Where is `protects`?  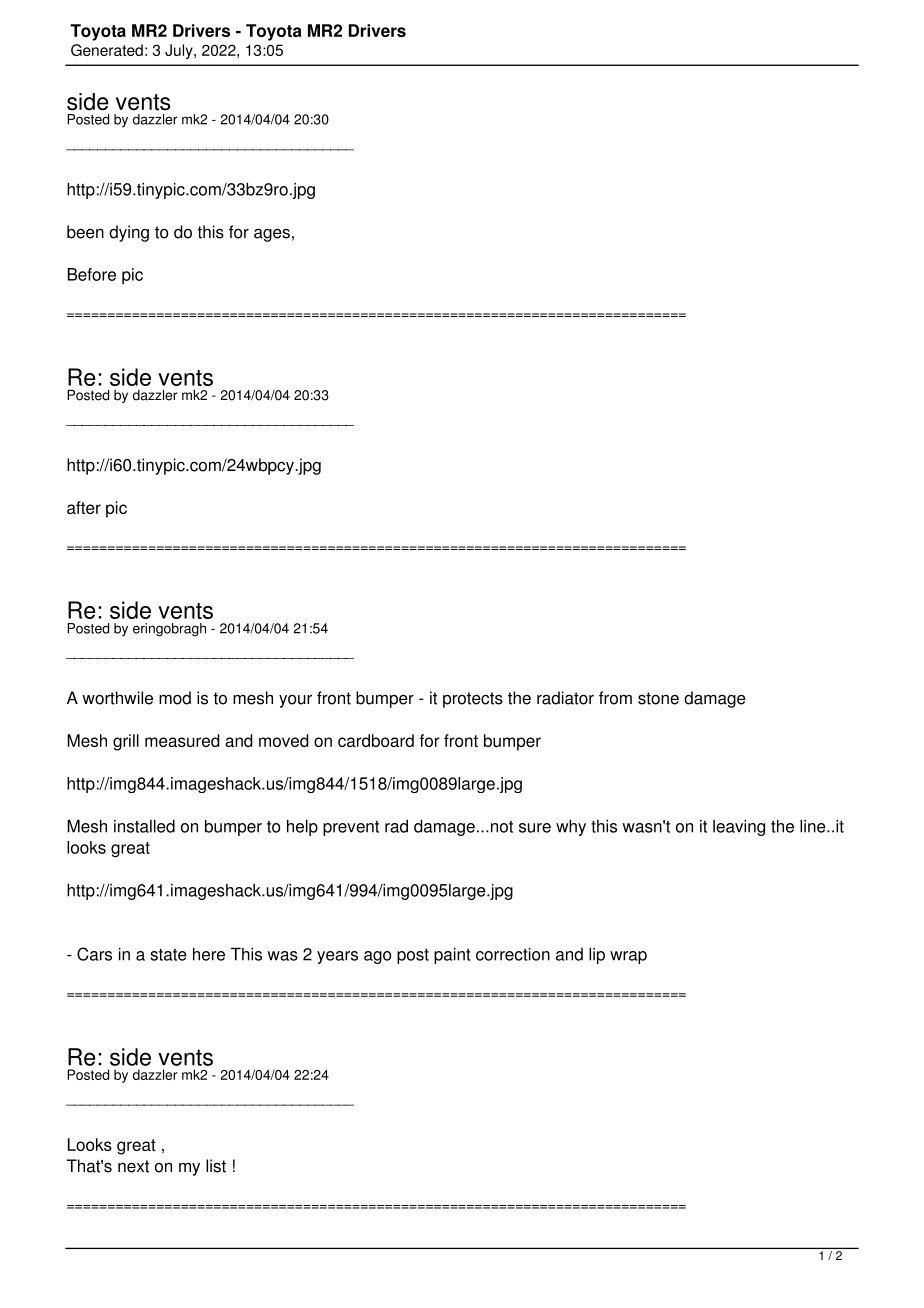
protects is located at coordinates (473, 700).
